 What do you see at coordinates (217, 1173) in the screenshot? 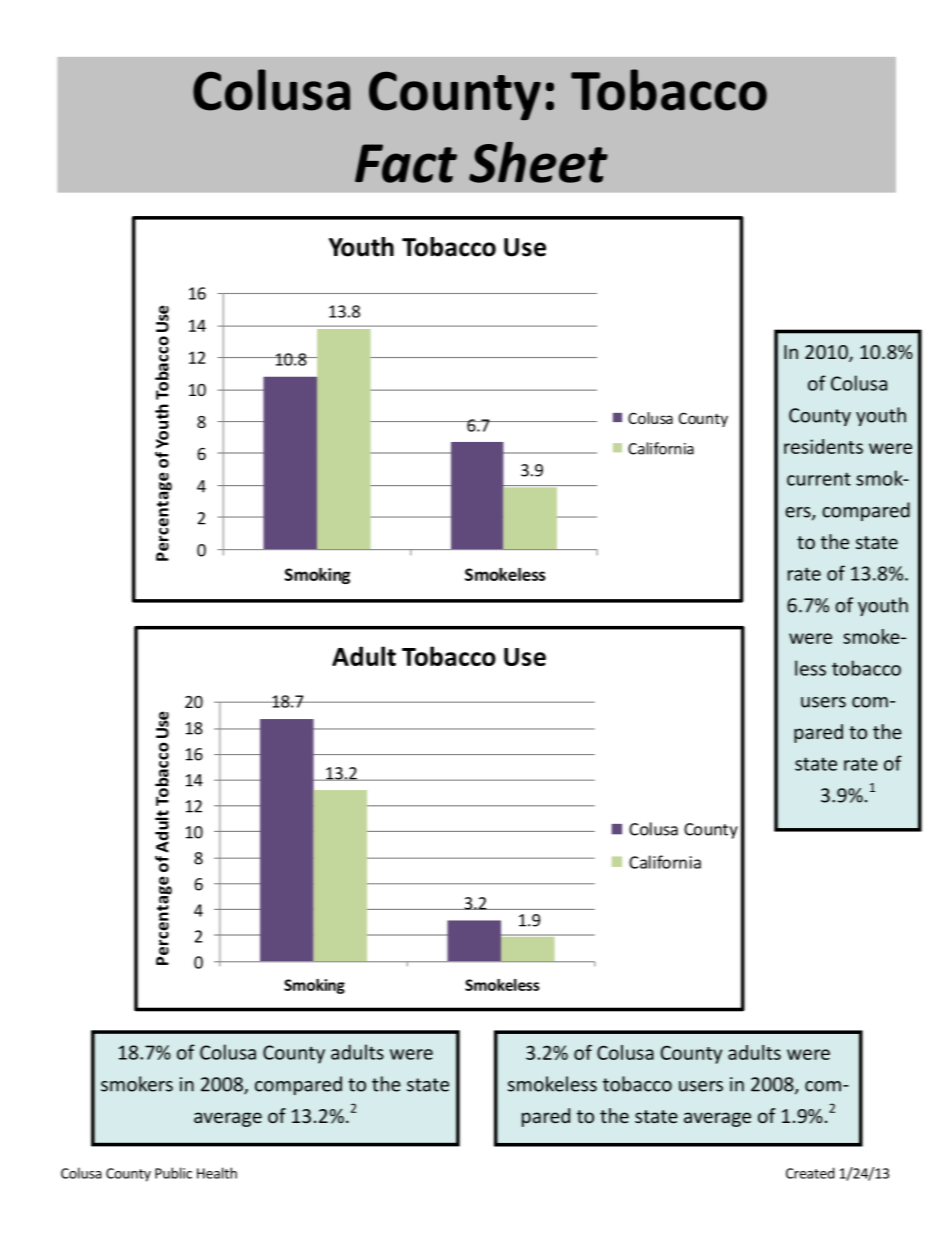
I see `Health` at bounding box center [217, 1173].
